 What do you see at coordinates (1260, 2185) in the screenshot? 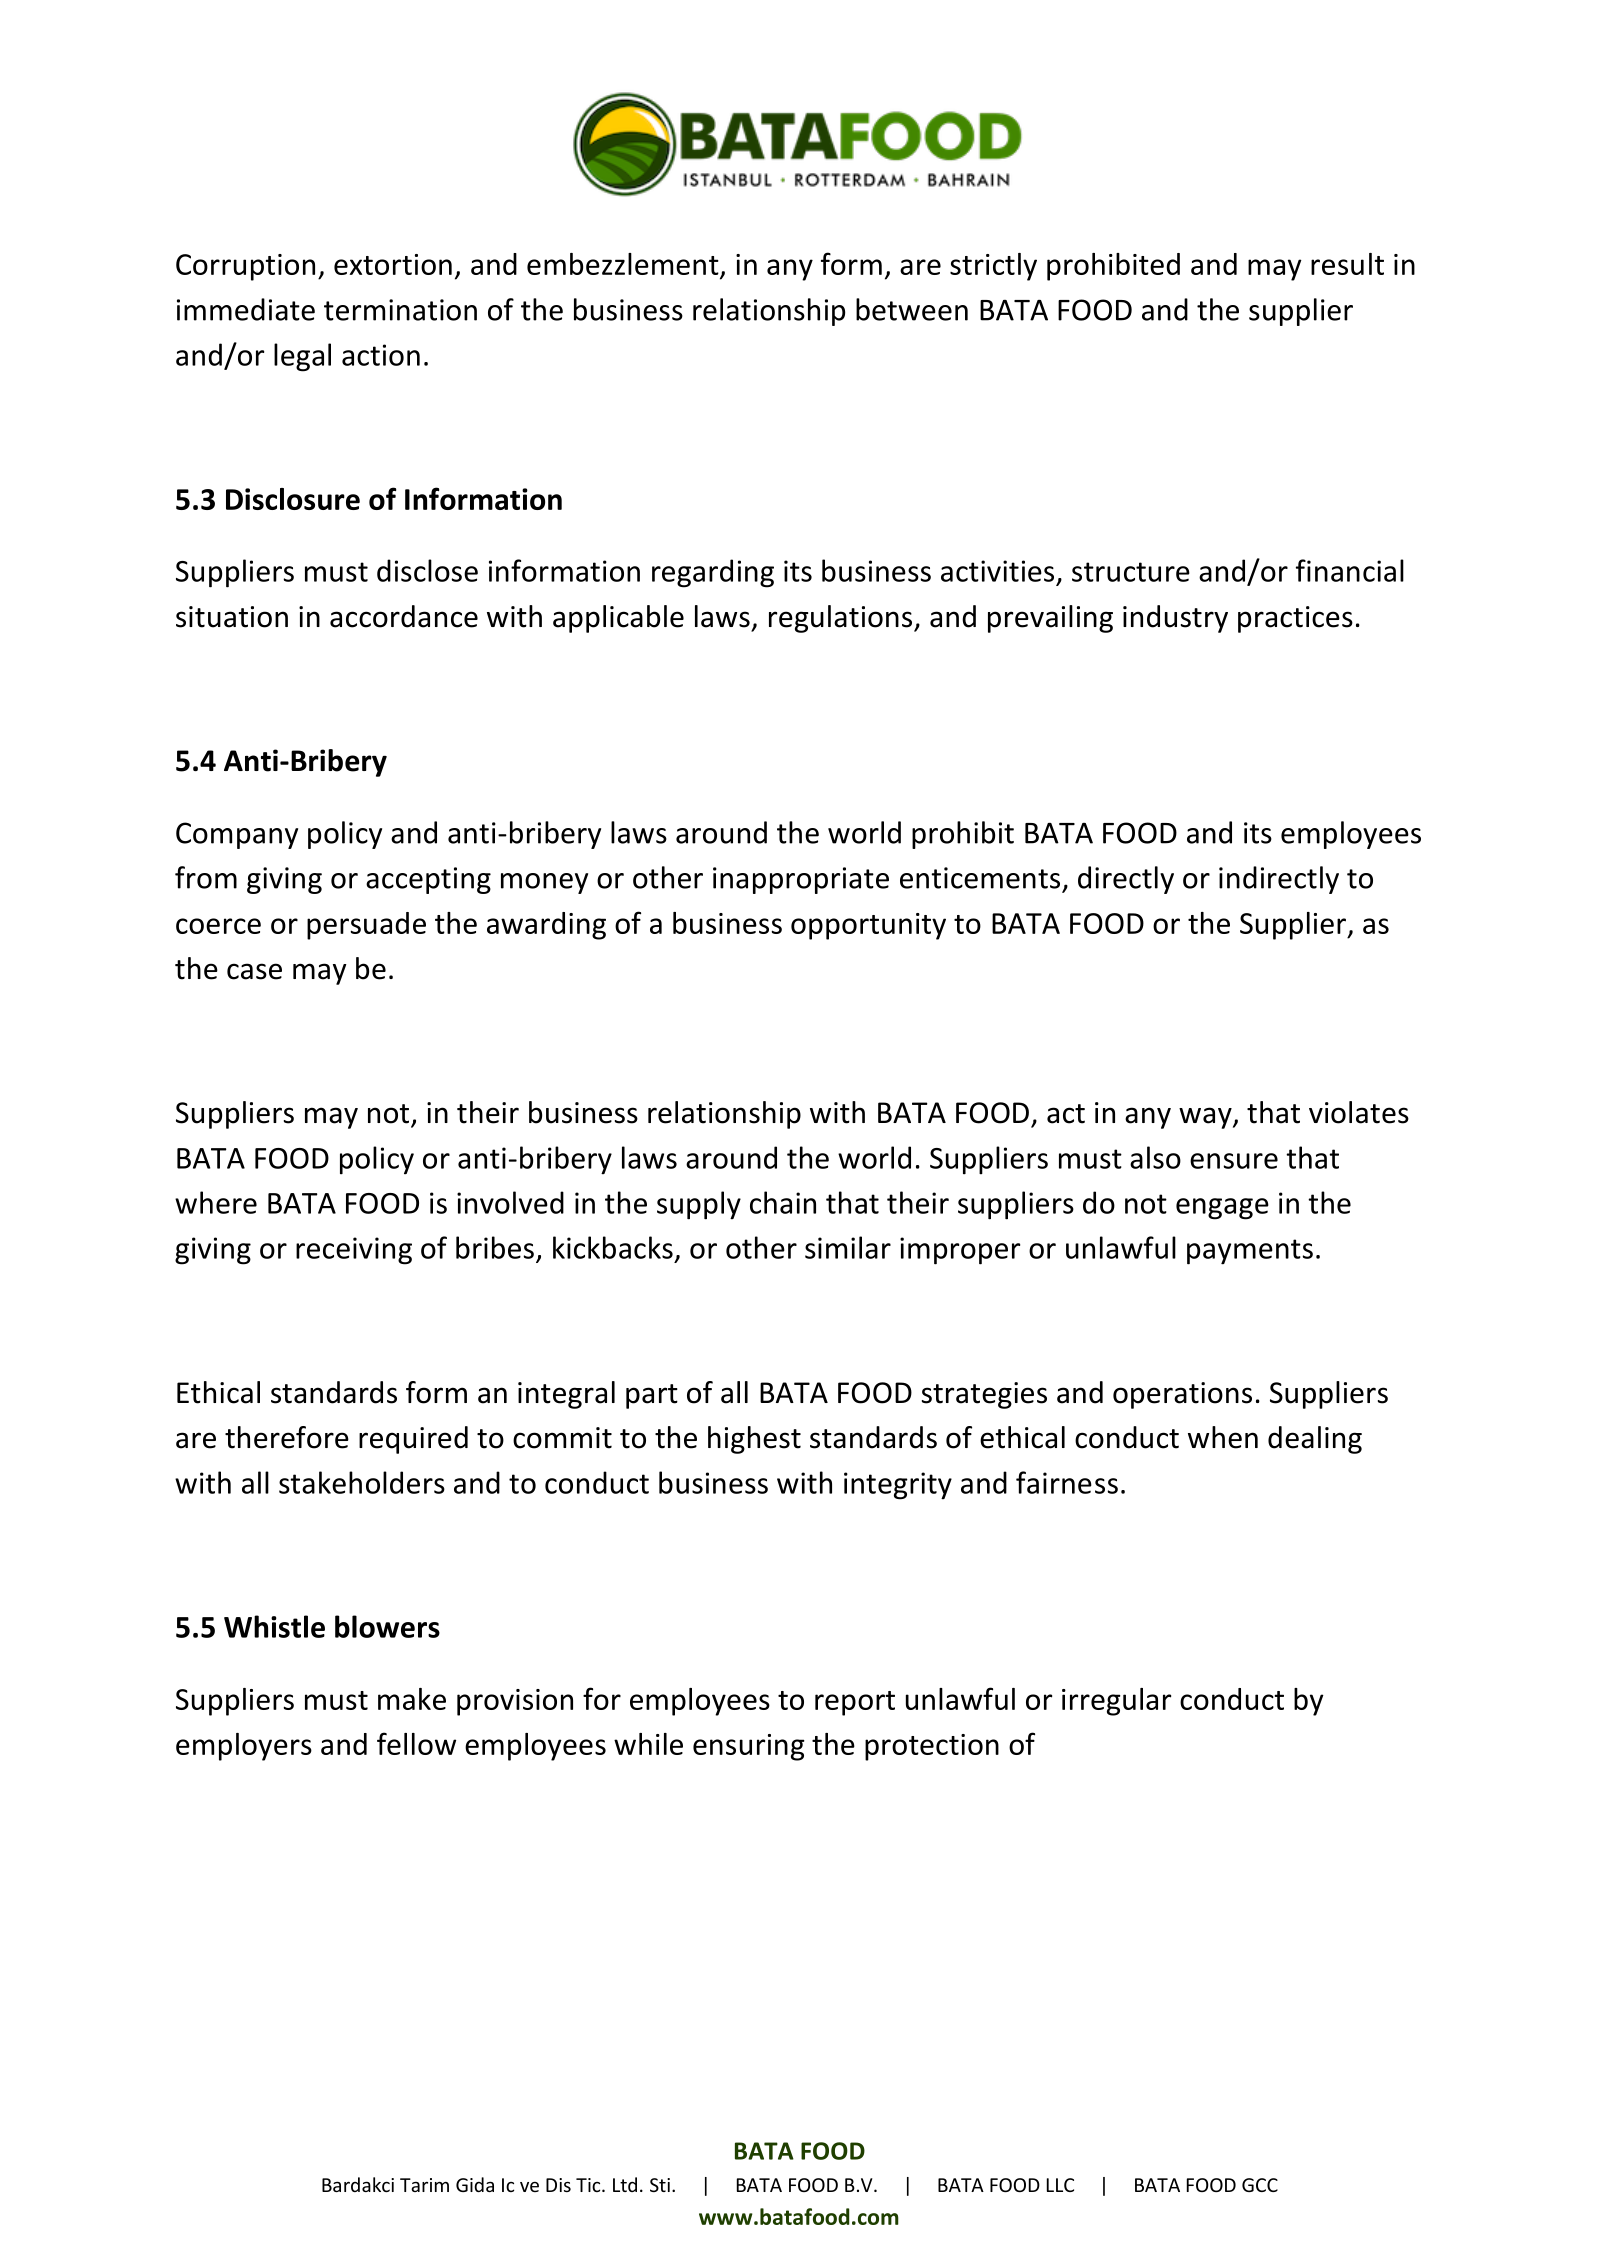
I see `GCC` at bounding box center [1260, 2185].
